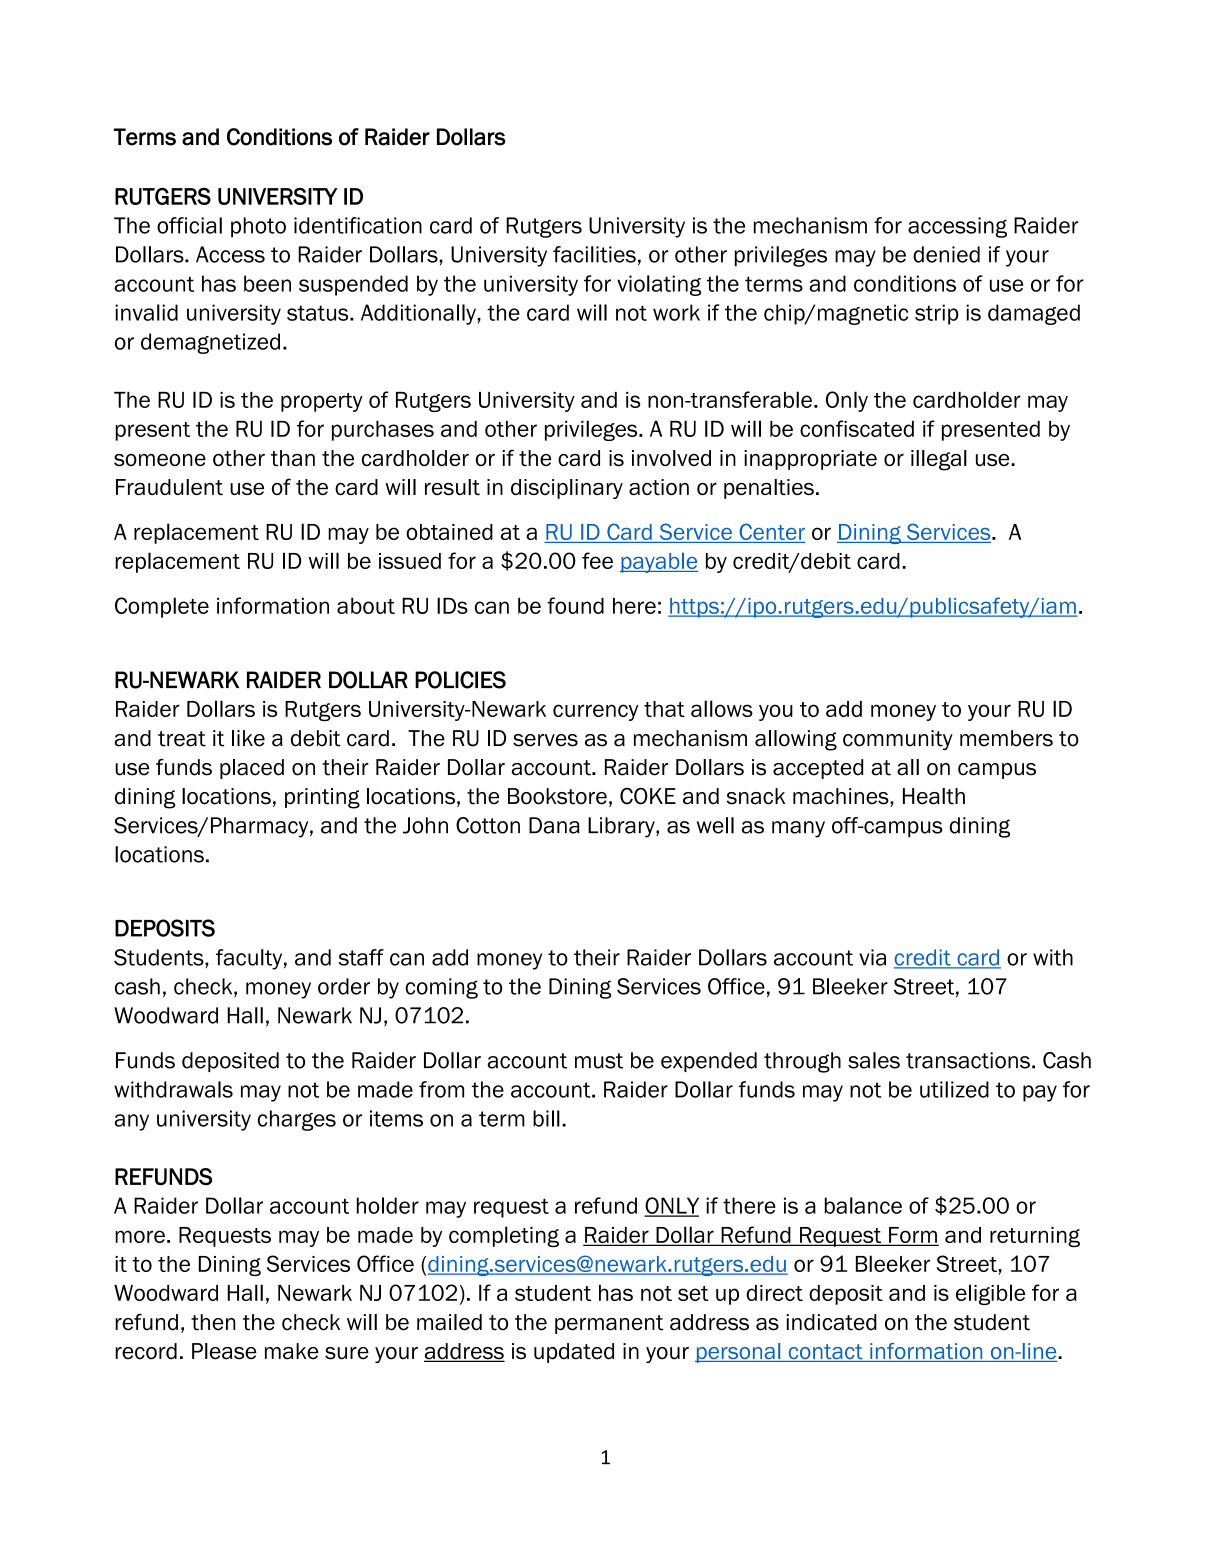 The image size is (1211, 1568). I want to click on eligible, so click(990, 1294).
